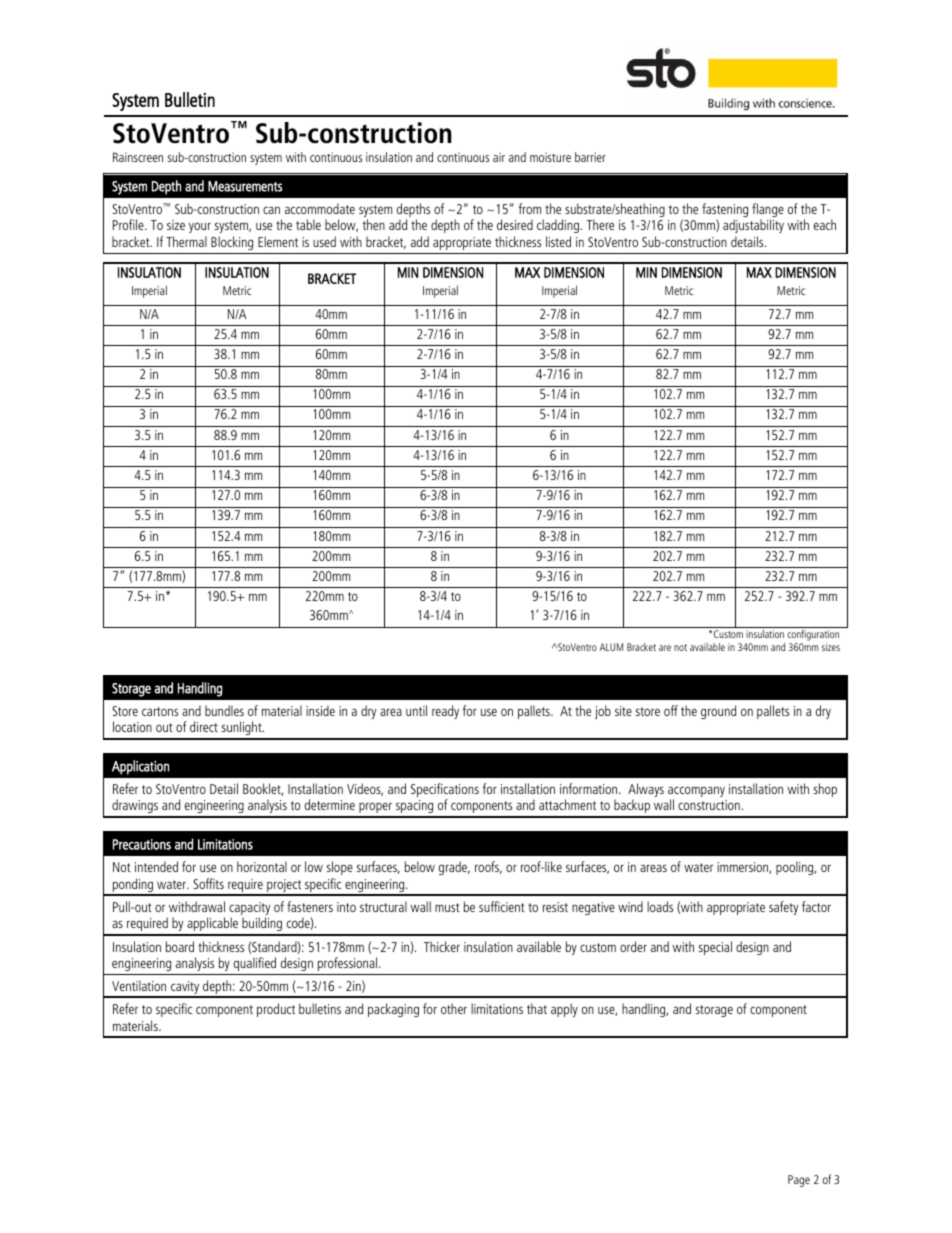  I want to click on other, so click(454, 1008).
